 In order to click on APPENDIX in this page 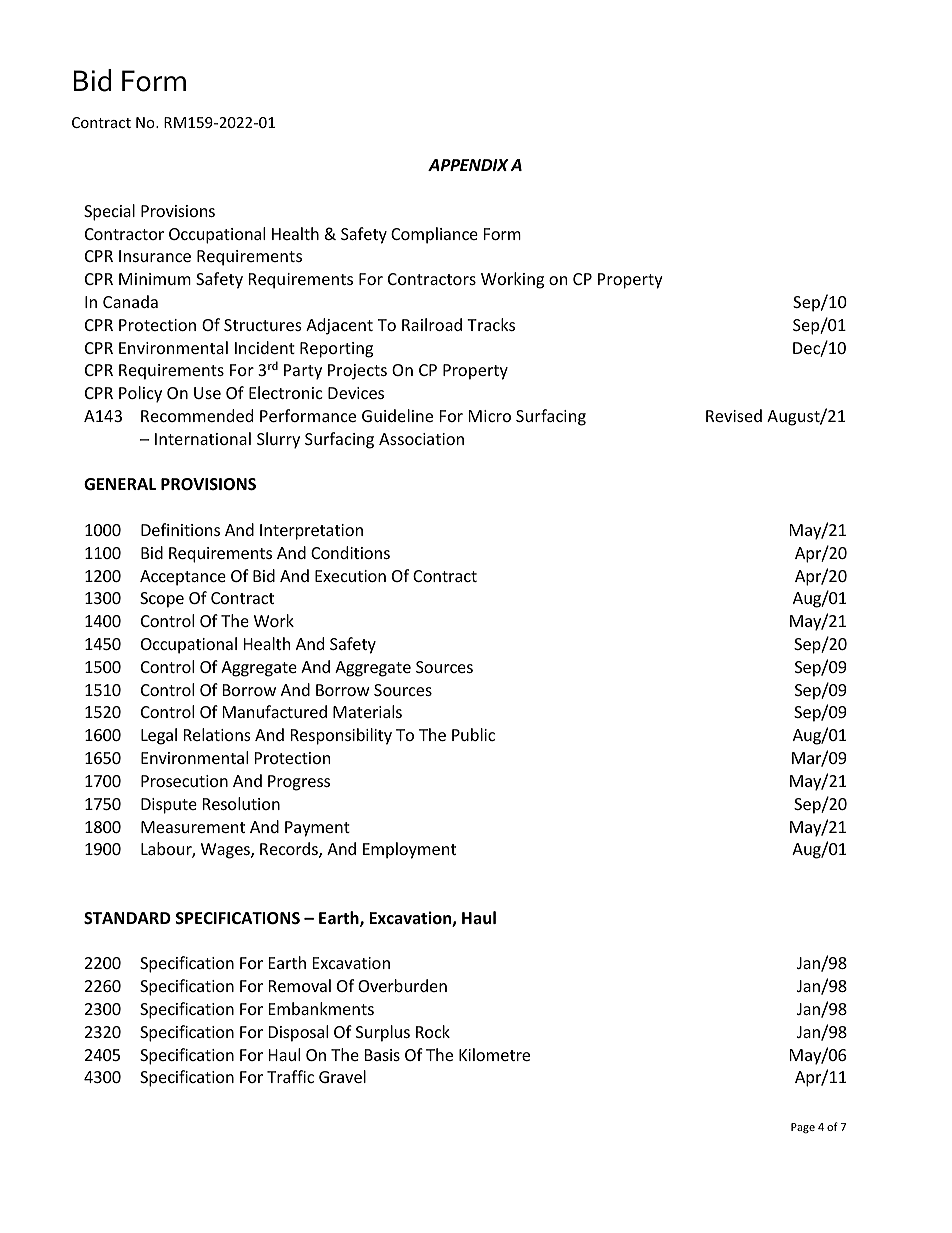, I will do `click(468, 165)`.
